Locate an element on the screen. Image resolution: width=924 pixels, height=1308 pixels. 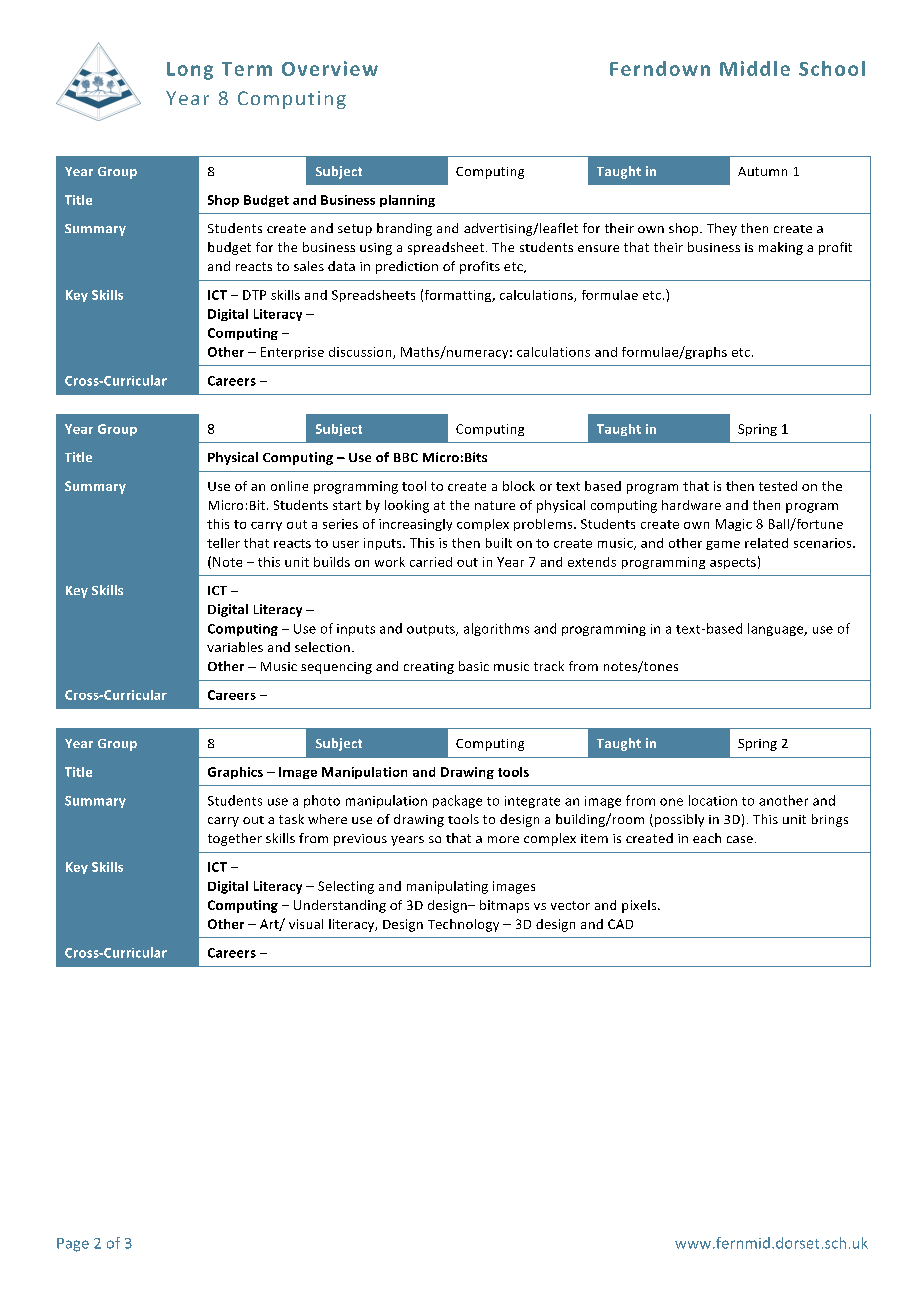
making is located at coordinates (781, 248).
